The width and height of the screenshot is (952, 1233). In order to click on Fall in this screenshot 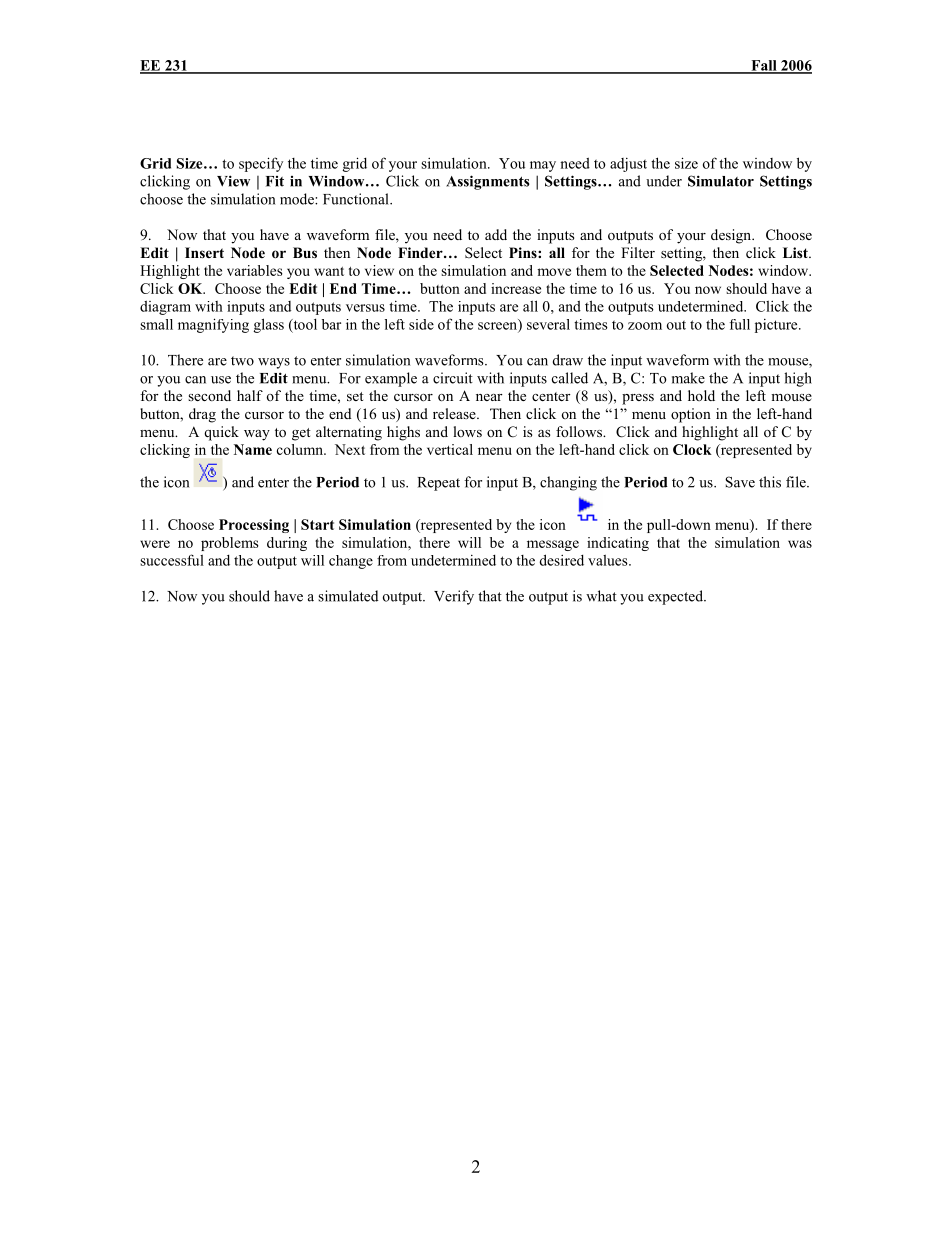, I will do `click(764, 66)`.
